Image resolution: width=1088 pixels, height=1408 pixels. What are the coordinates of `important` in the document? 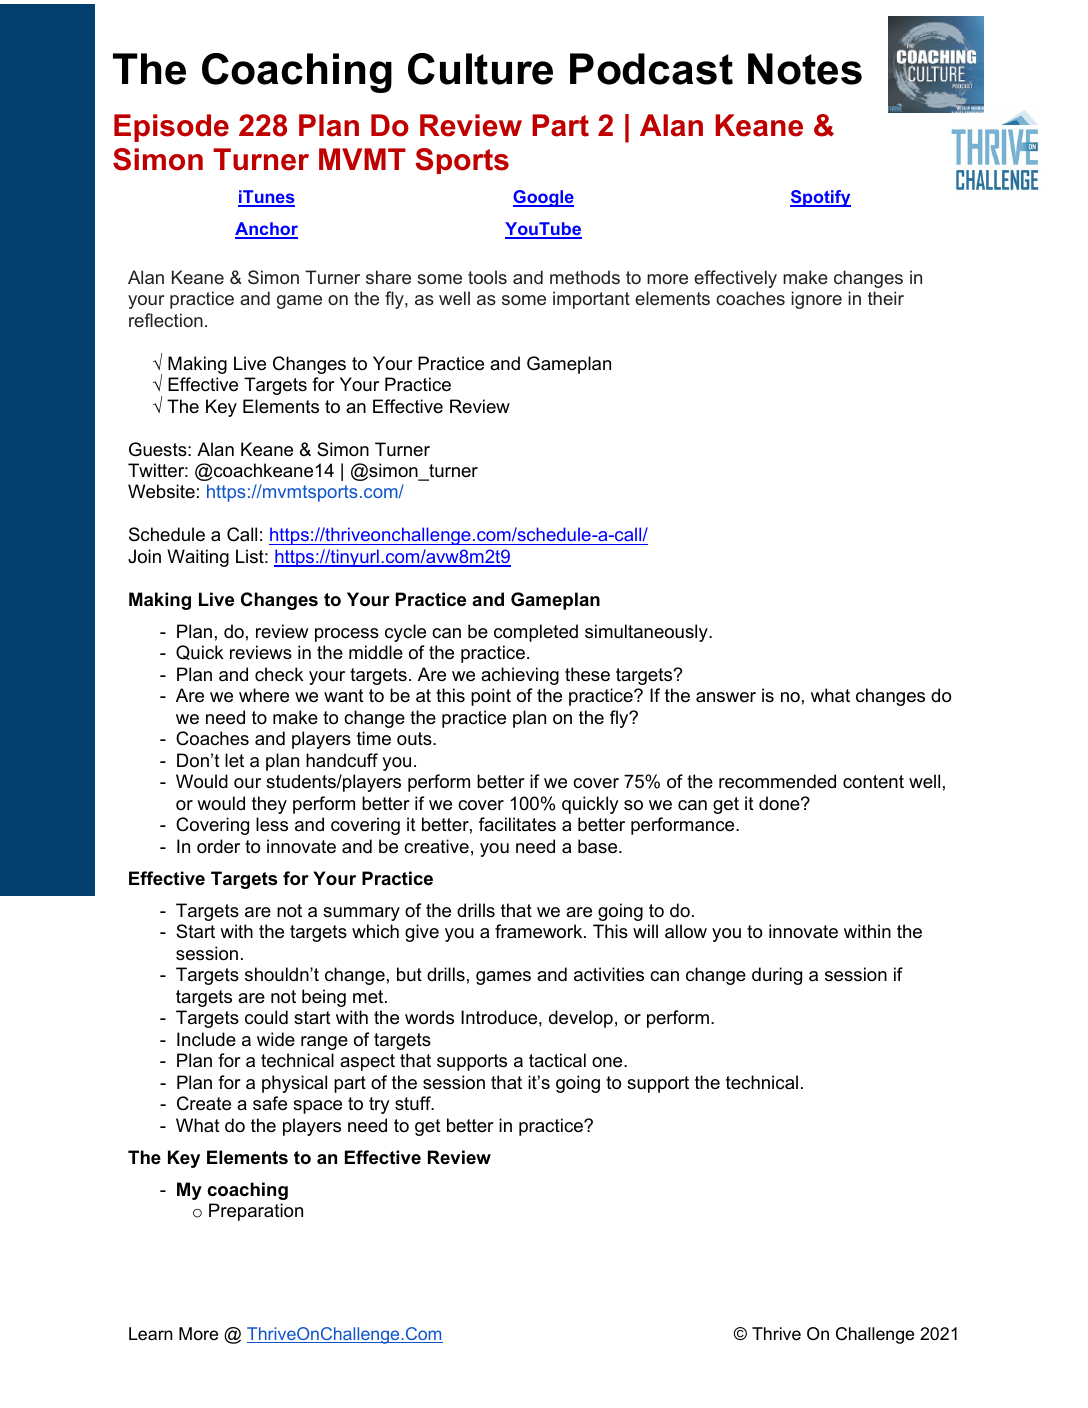 It's located at (591, 300).
